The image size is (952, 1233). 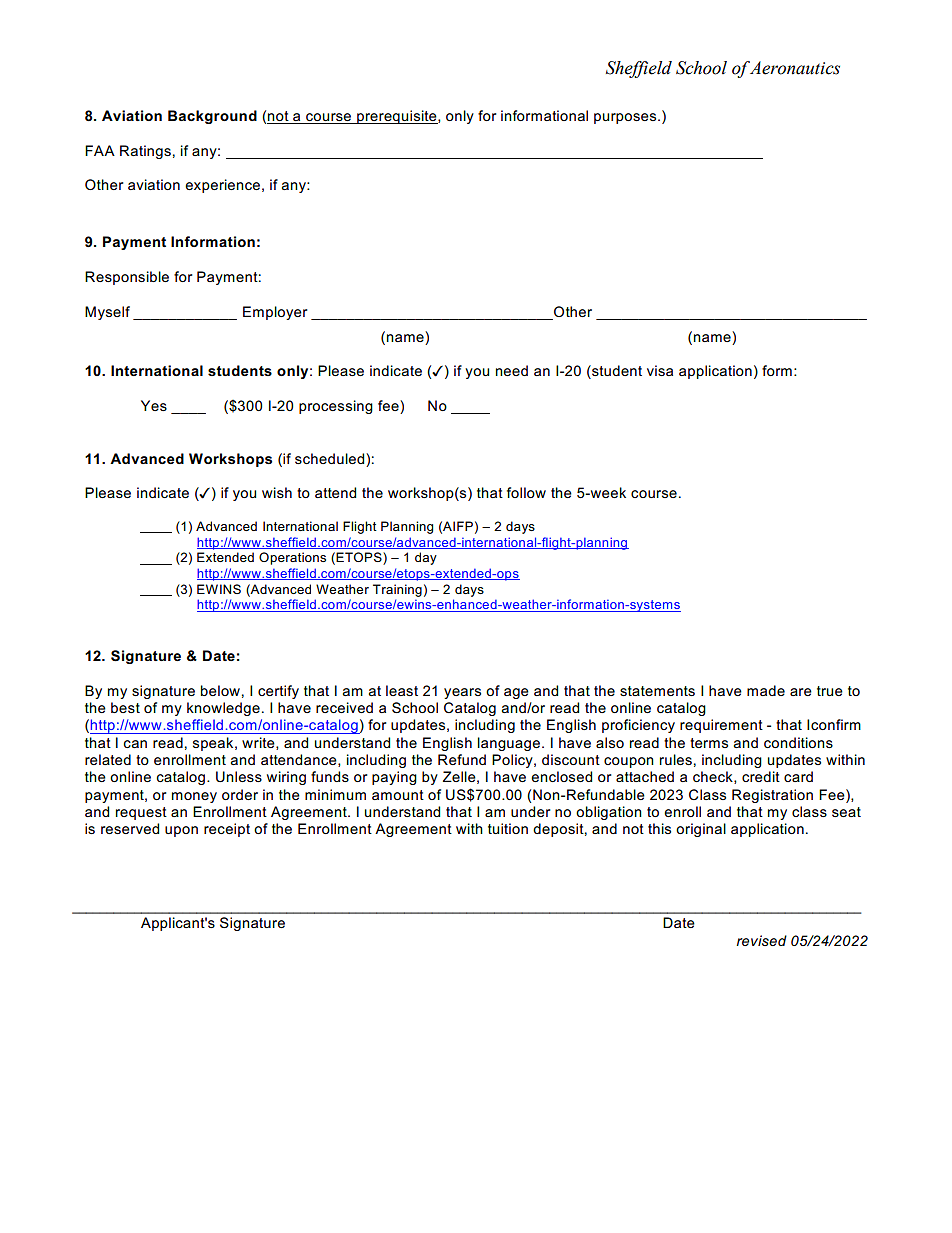 What do you see at coordinates (660, 370) in the page?
I see `visa` at bounding box center [660, 370].
